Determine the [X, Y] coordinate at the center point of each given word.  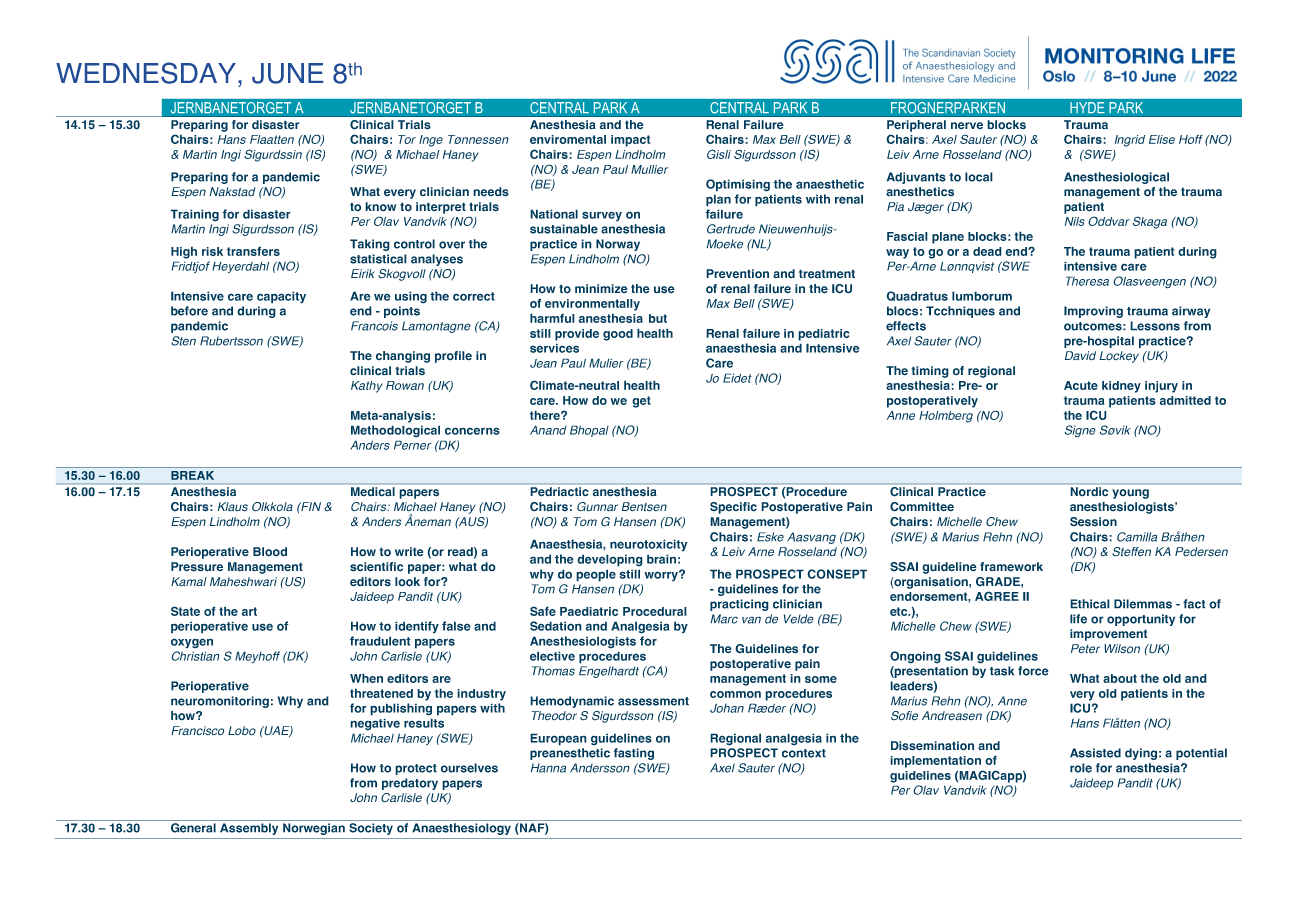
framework [1011, 567]
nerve [967, 126]
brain [661, 559]
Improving [1093, 312]
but [658, 318]
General [193, 828]
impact [630, 141]
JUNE [287, 73]
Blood [270, 552]
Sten [183, 341]
